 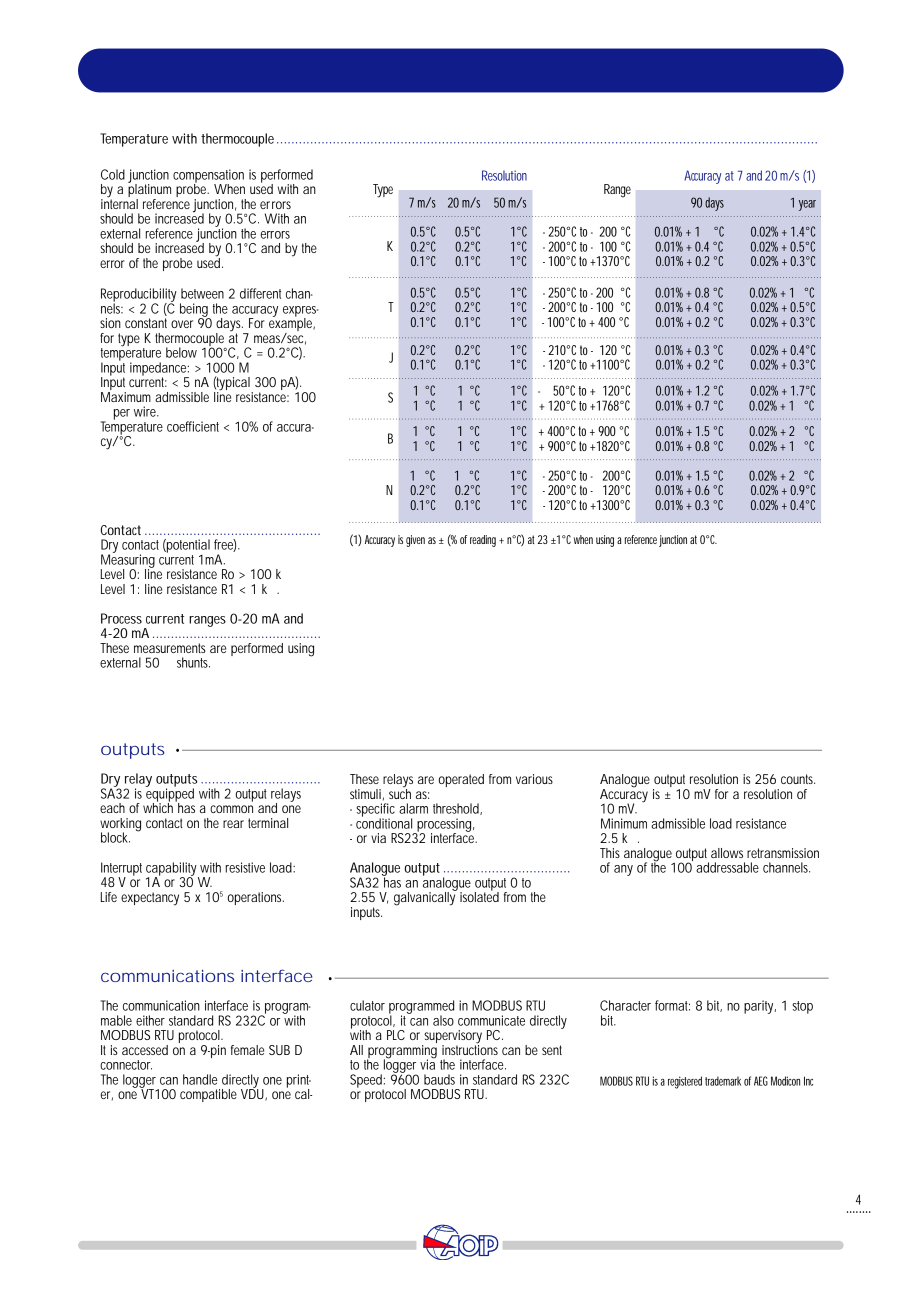 What do you see at coordinates (485, 541) in the page?
I see `reading` at bounding box center [485, 541].
